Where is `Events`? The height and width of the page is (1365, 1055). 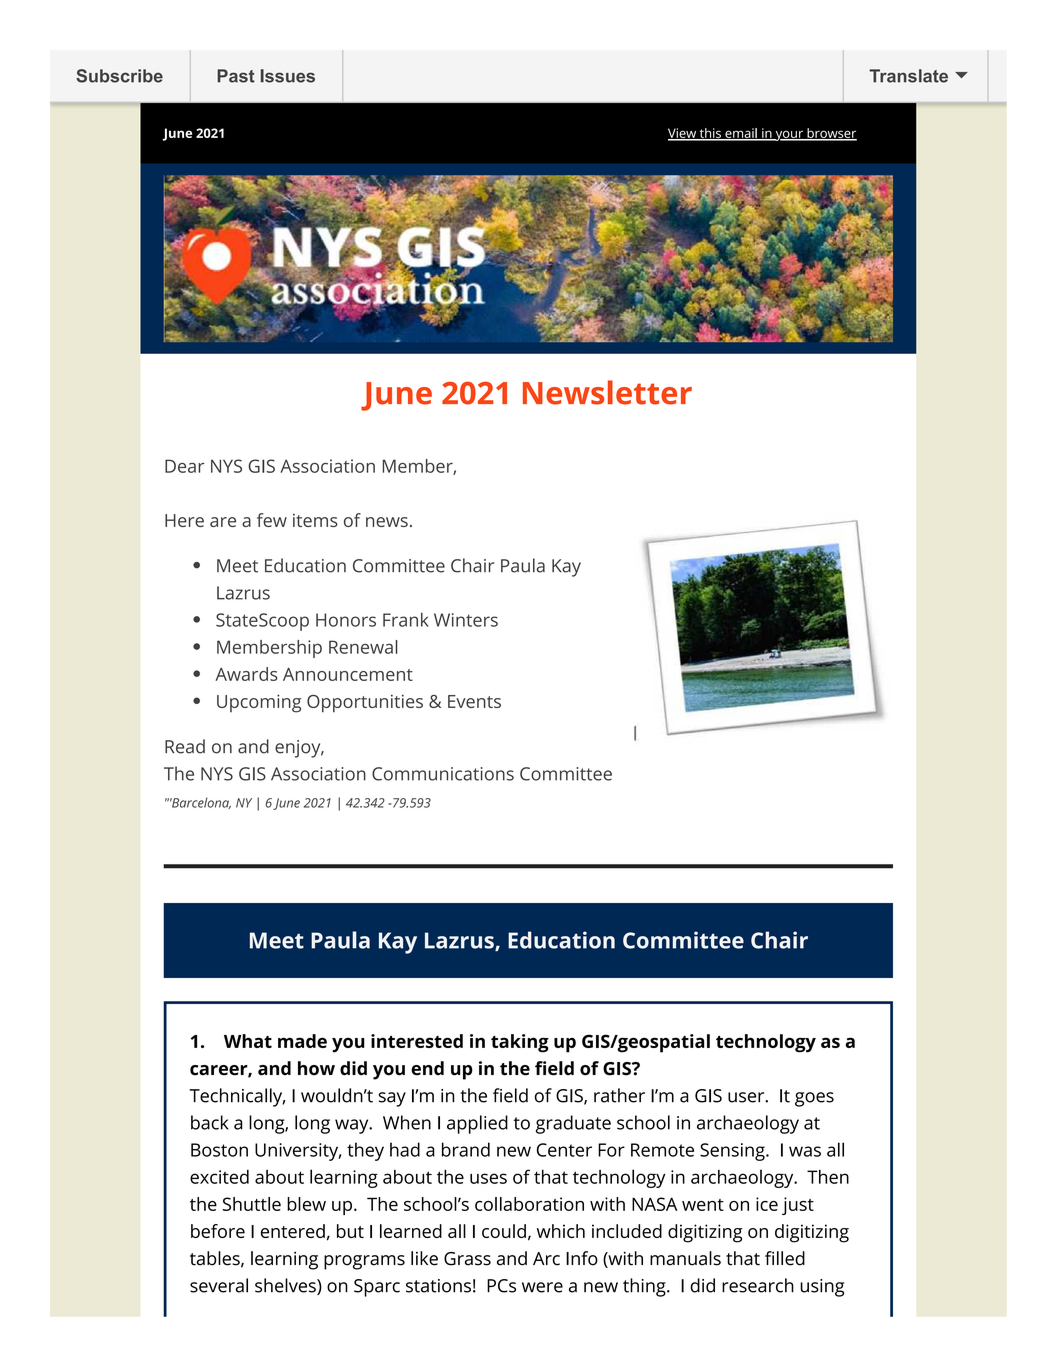
Events is located at coordinates (474, 701).
